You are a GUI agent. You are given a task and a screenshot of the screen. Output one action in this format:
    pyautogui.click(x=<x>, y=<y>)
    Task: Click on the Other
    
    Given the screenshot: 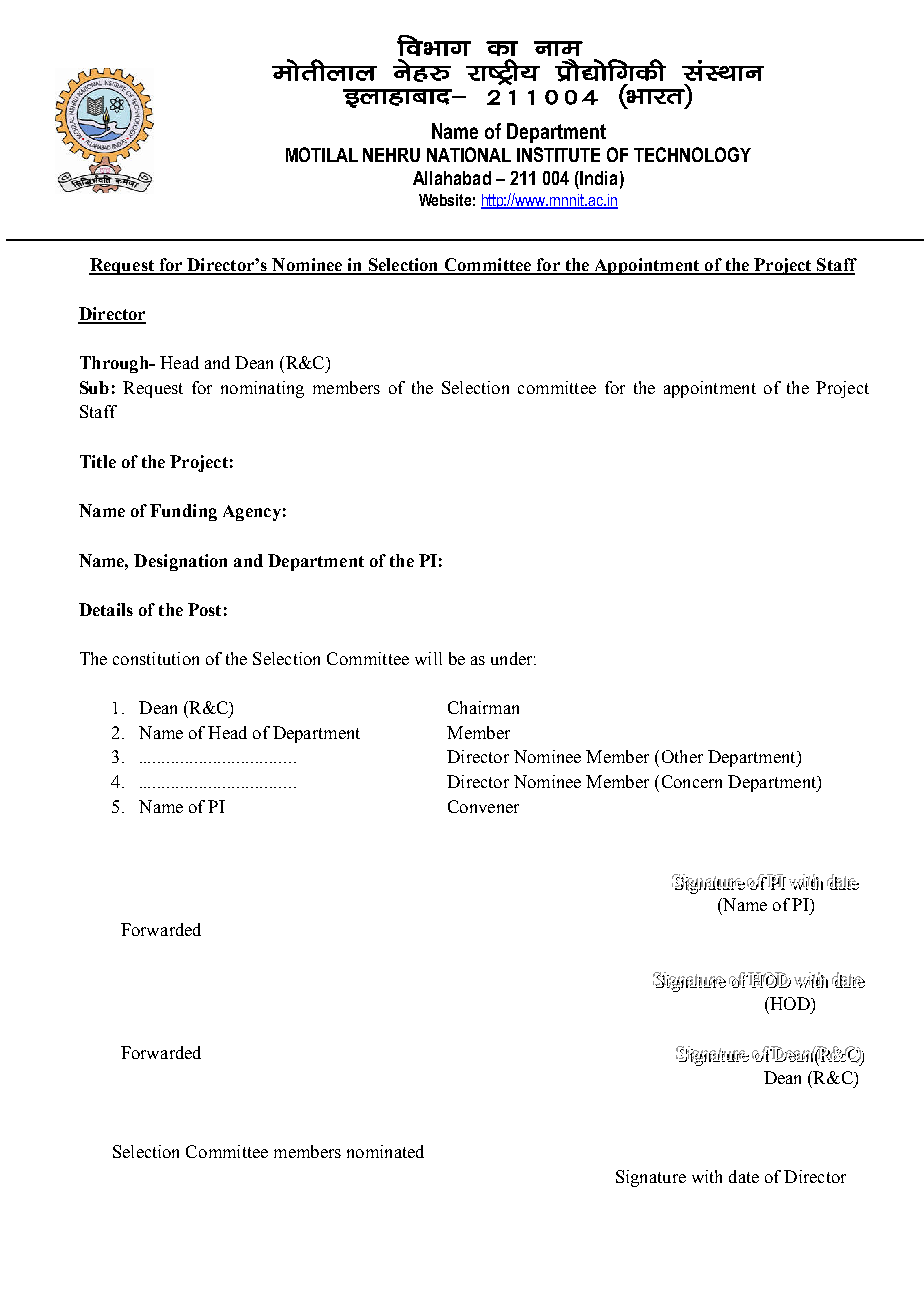 What is the action you would take?
    pyautogui.click(x=682, y=756)
